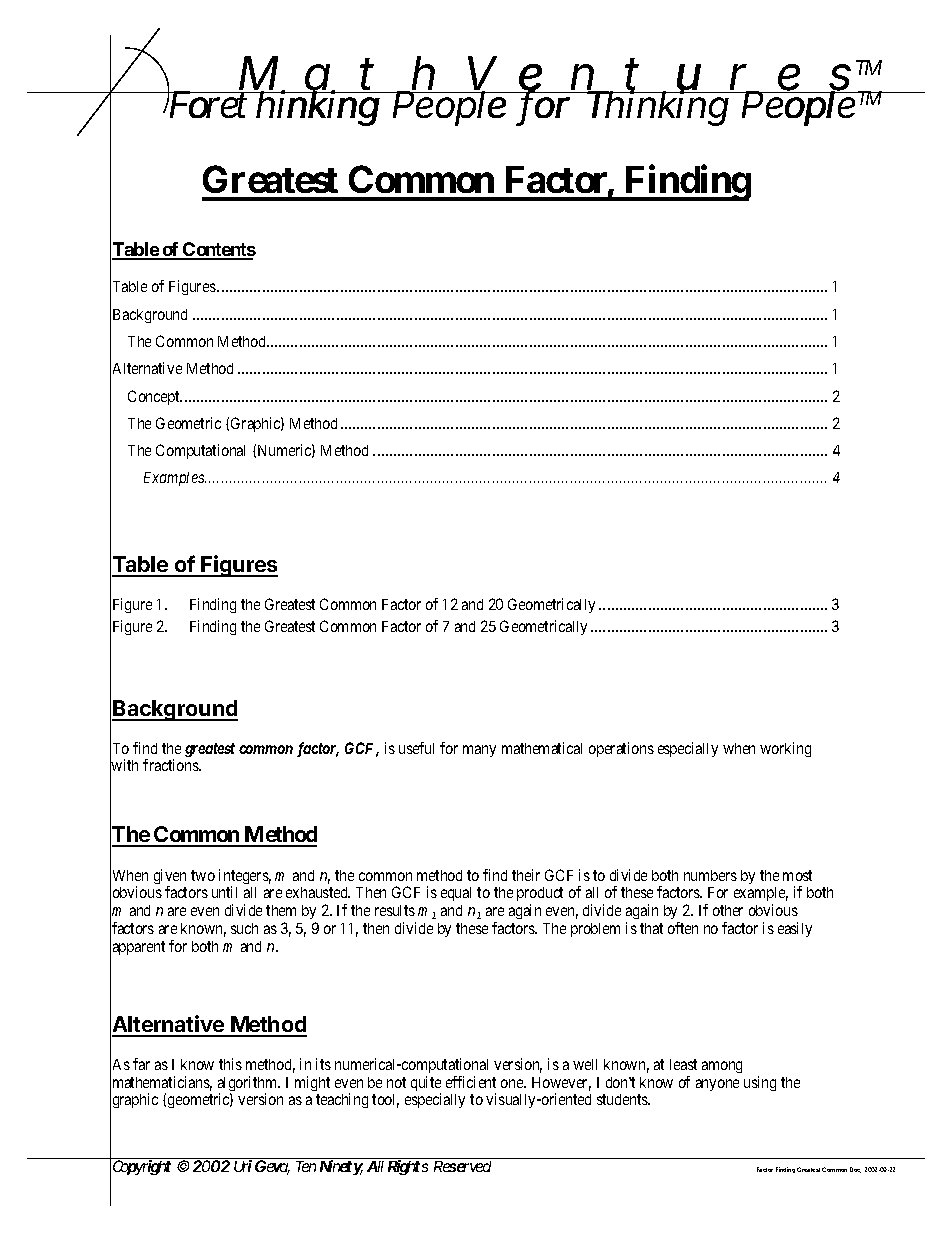 This page has height=1233, width=952. I want to click on often, so click(683, 928).
